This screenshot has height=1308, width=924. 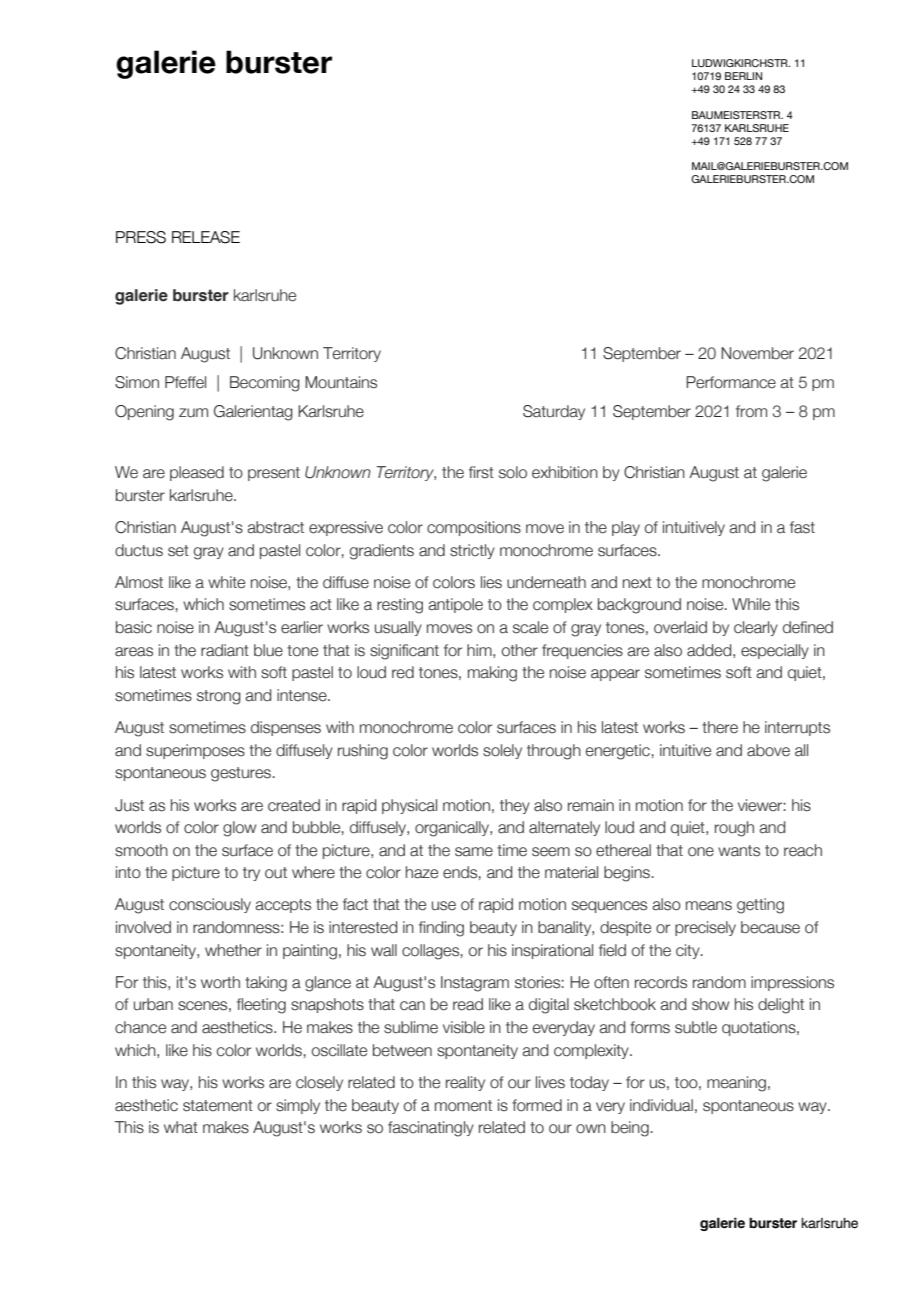 What do you see at coordinates (757, 353) in the screenshot?
I see `November` at bounding box center [757, 353].
